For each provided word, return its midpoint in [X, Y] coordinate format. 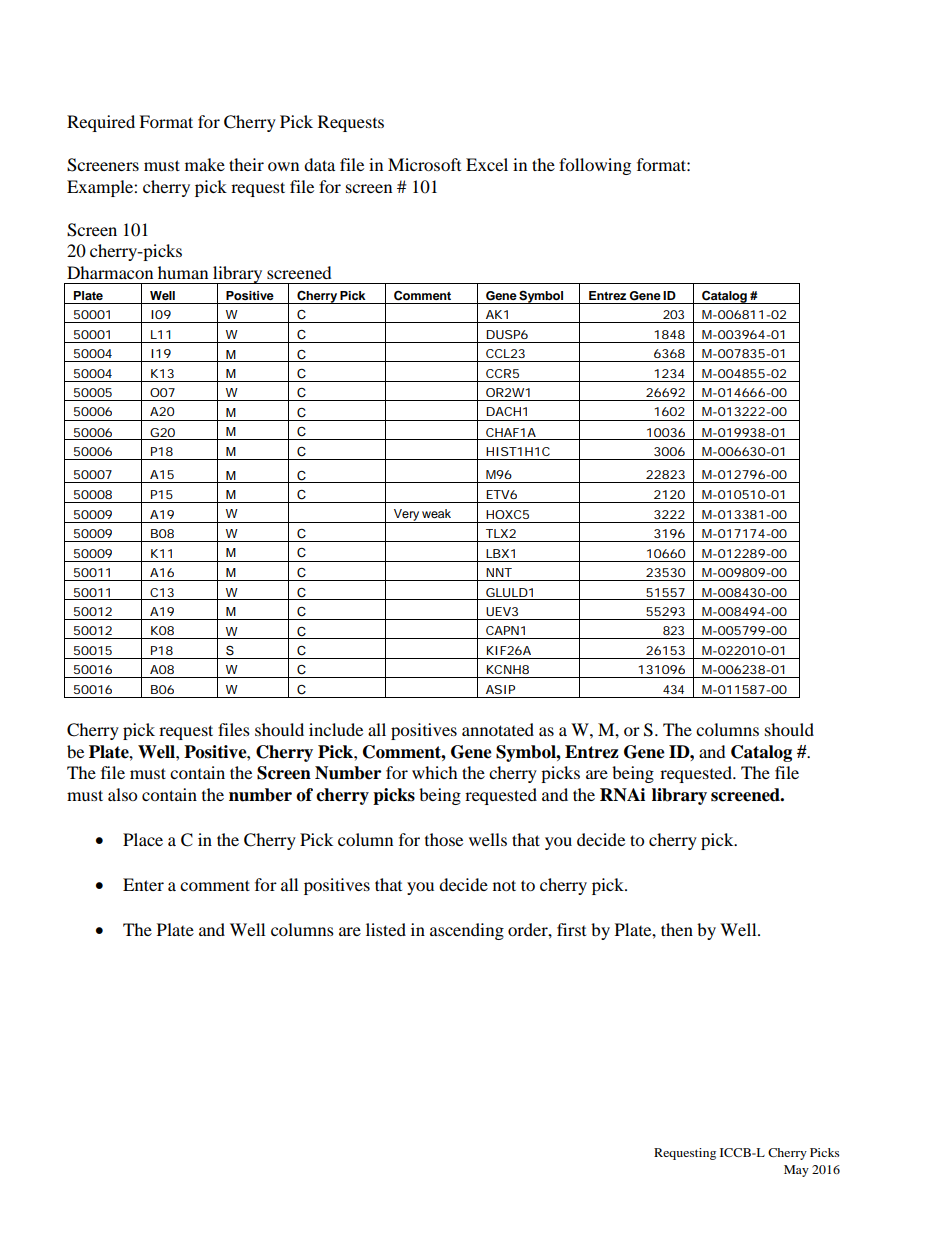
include [336, 729]
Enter [143, 884]
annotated [498, 729]
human [183, 272]
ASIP [500, 689]
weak [436, 513]
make [205, 164]
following [595, 166]
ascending [467, 931]
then [677, 929]
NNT [499, 572]
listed [386, 929]
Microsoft [424, 164]
